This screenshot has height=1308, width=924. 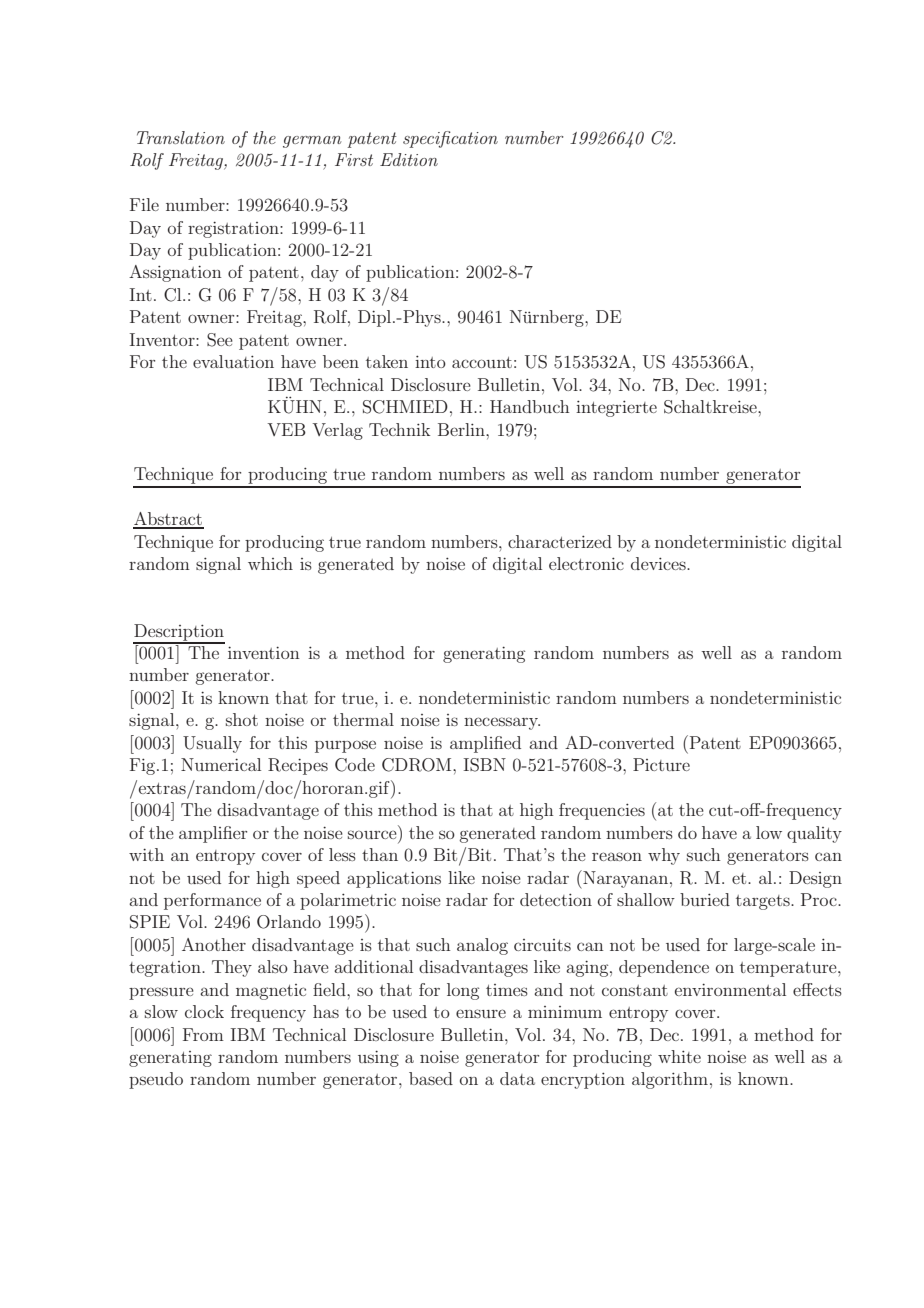 What do you see at coordinates (814, 834) in the screenshot?
I see `quality` at bounding box center [814, 834].
